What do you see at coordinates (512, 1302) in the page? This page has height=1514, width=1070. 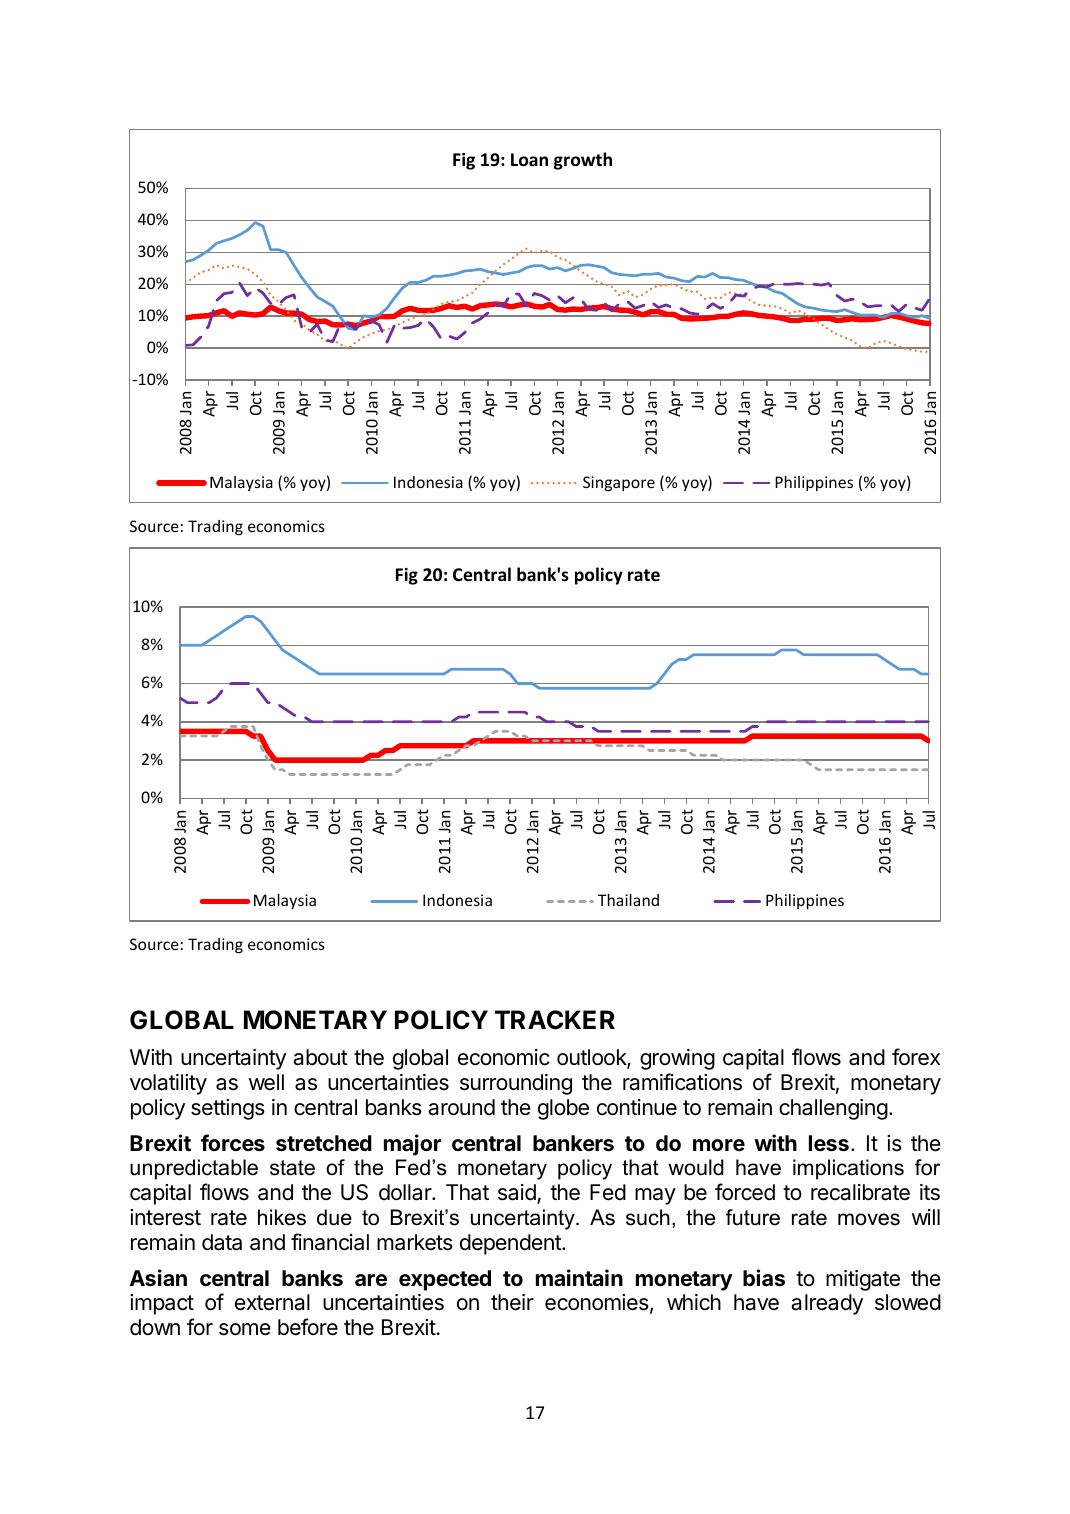 I see `their` at bounding box center [512, 1302].
